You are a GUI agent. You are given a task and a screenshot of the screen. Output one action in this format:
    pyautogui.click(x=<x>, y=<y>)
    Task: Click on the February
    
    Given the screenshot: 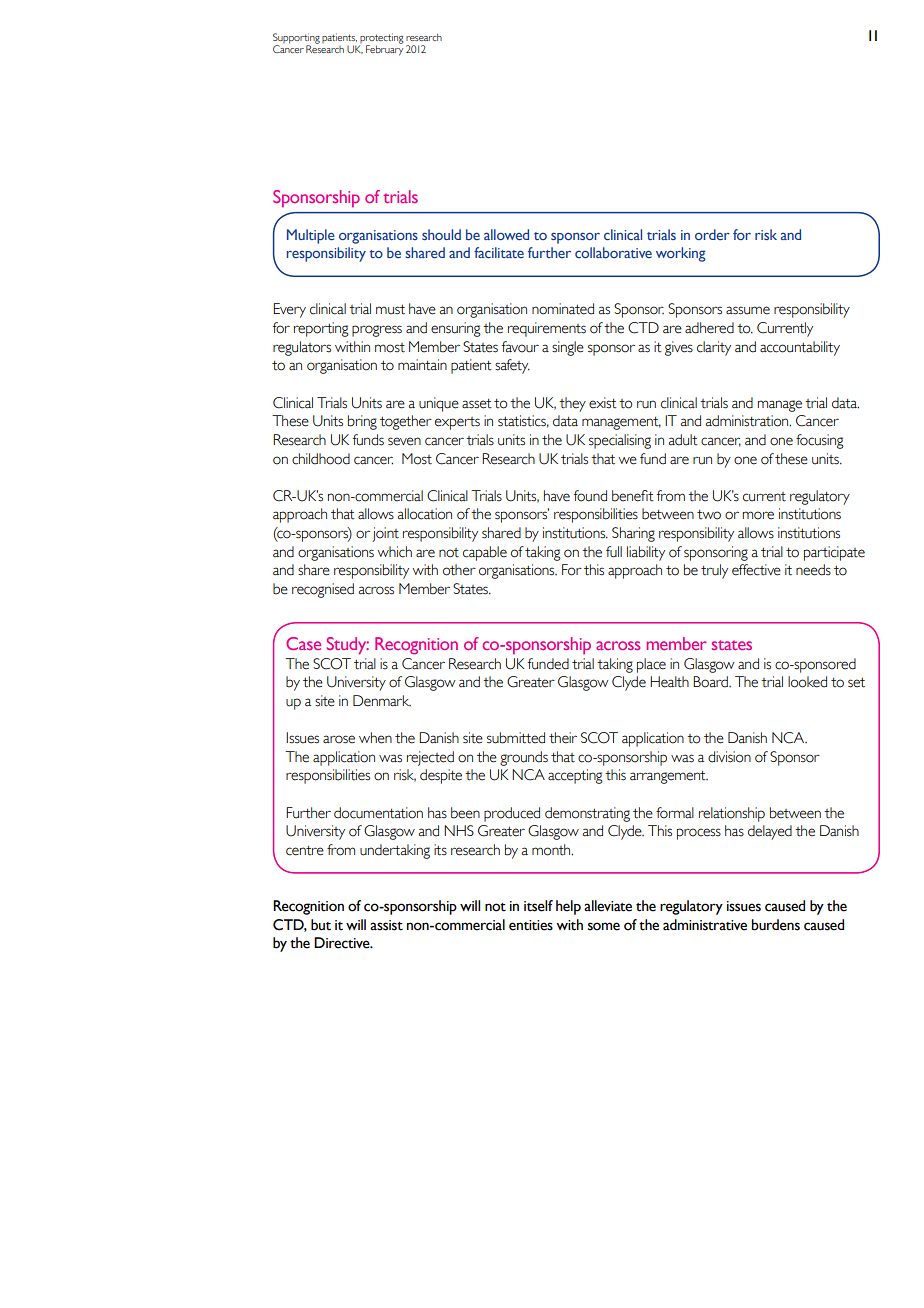 What is the action you would take?
    pyautogui.click(x=384, y=49)
